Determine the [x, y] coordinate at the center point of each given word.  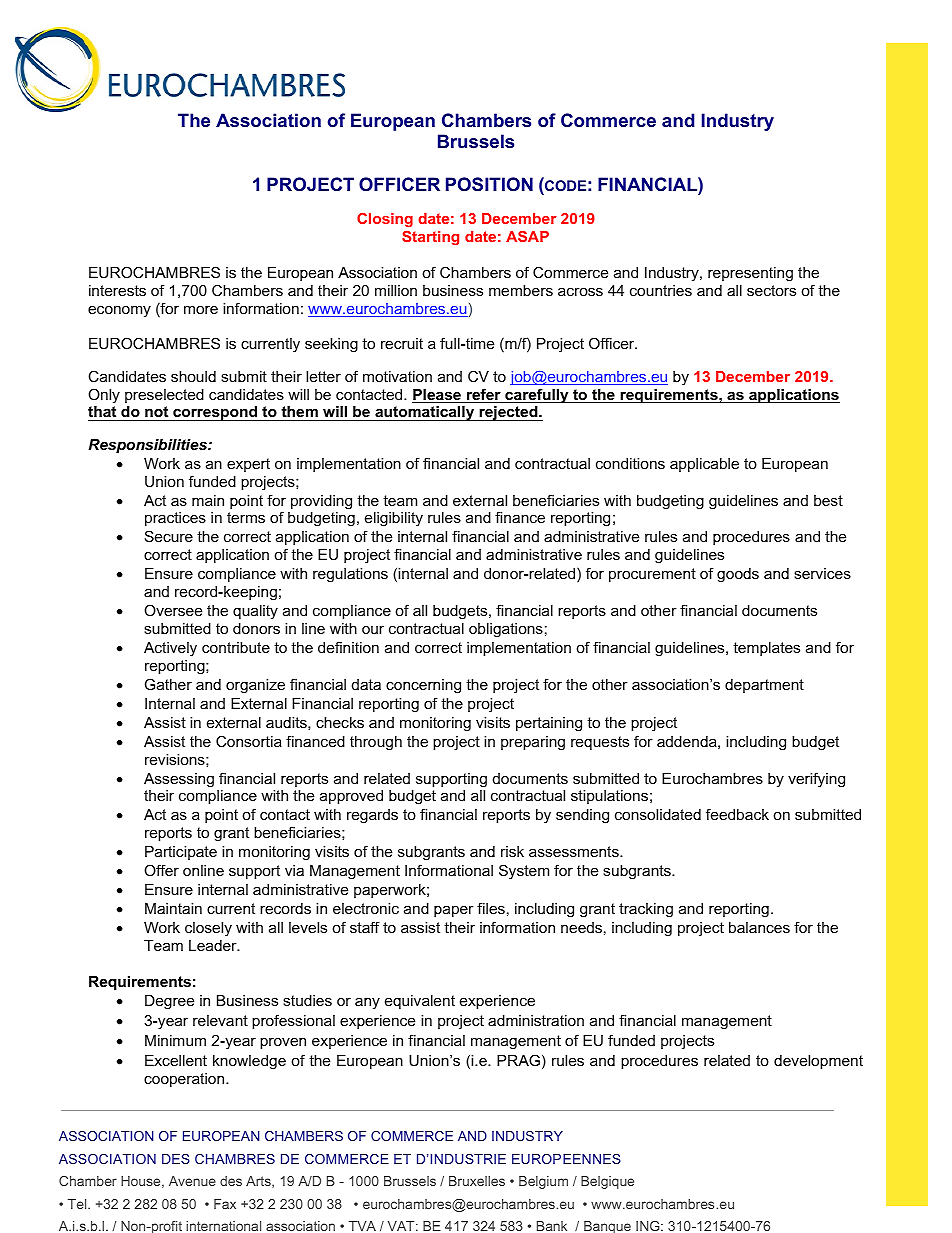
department [764, 686]
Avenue [192, 1181]
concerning [423, 686]
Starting [430, 238]
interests [117, 290]
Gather [168, 684]
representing [750, 274]
